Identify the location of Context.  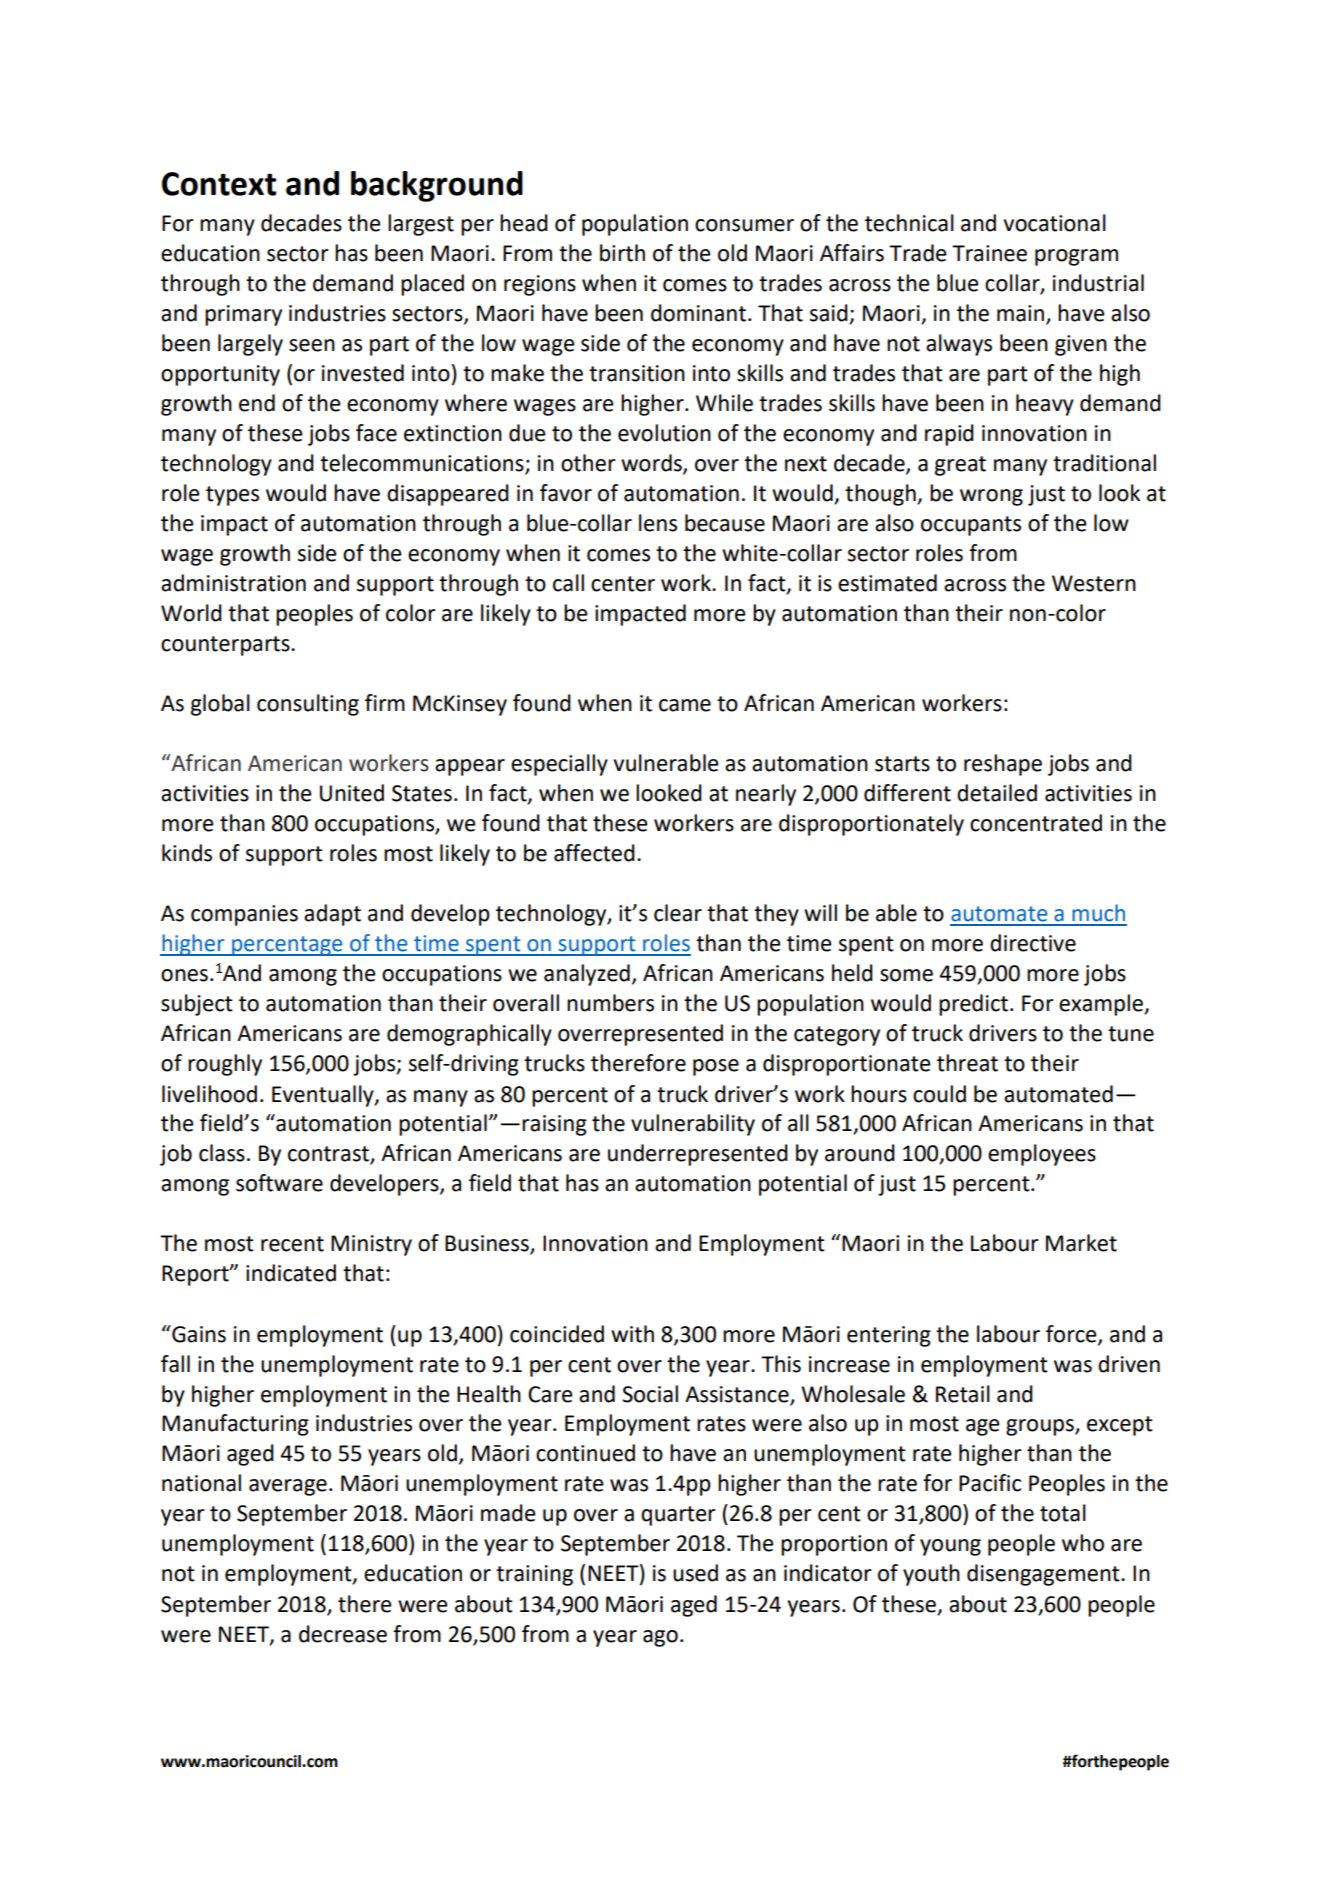
(219, 184).
